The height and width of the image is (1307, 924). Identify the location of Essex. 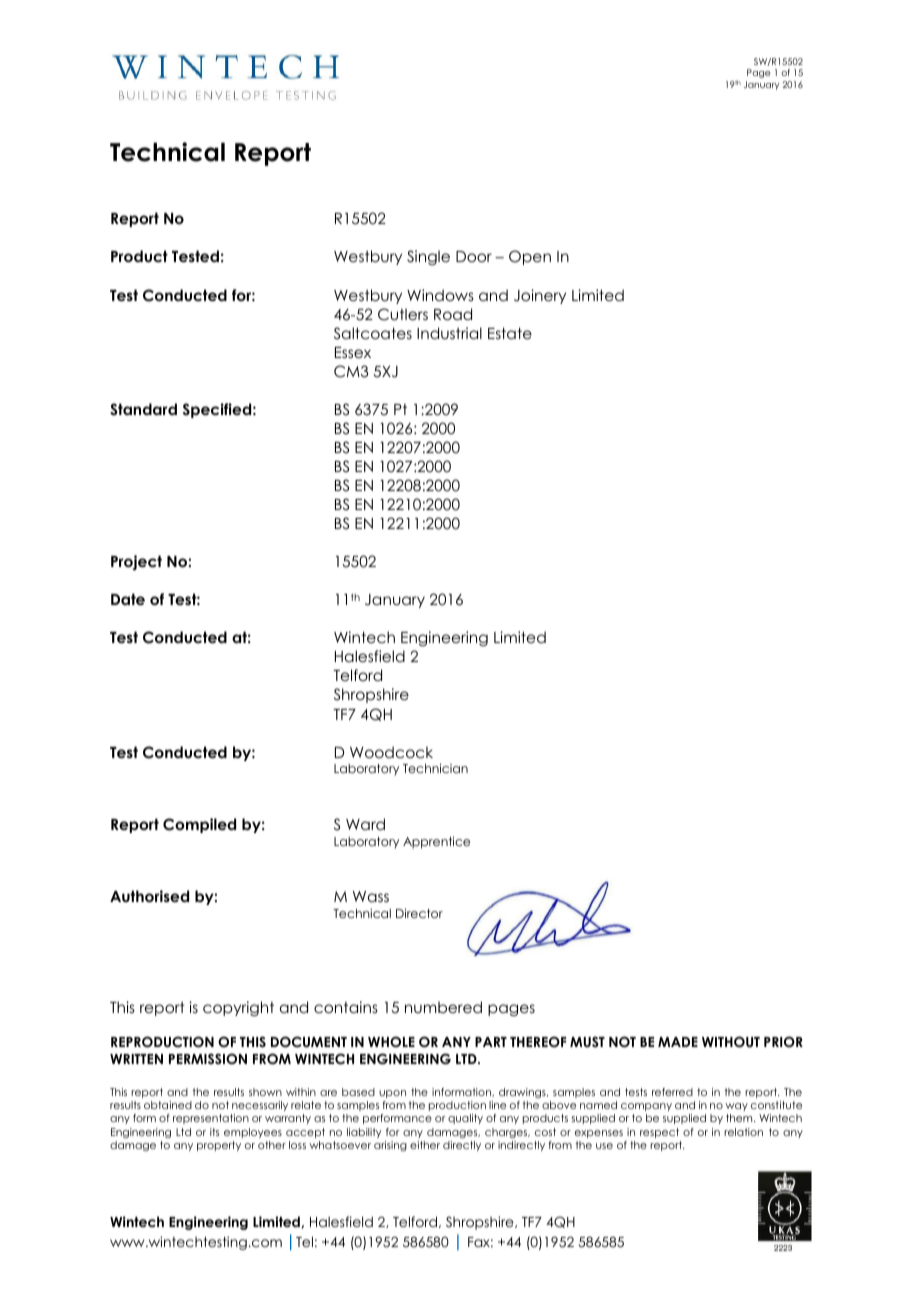
(353, 352).
